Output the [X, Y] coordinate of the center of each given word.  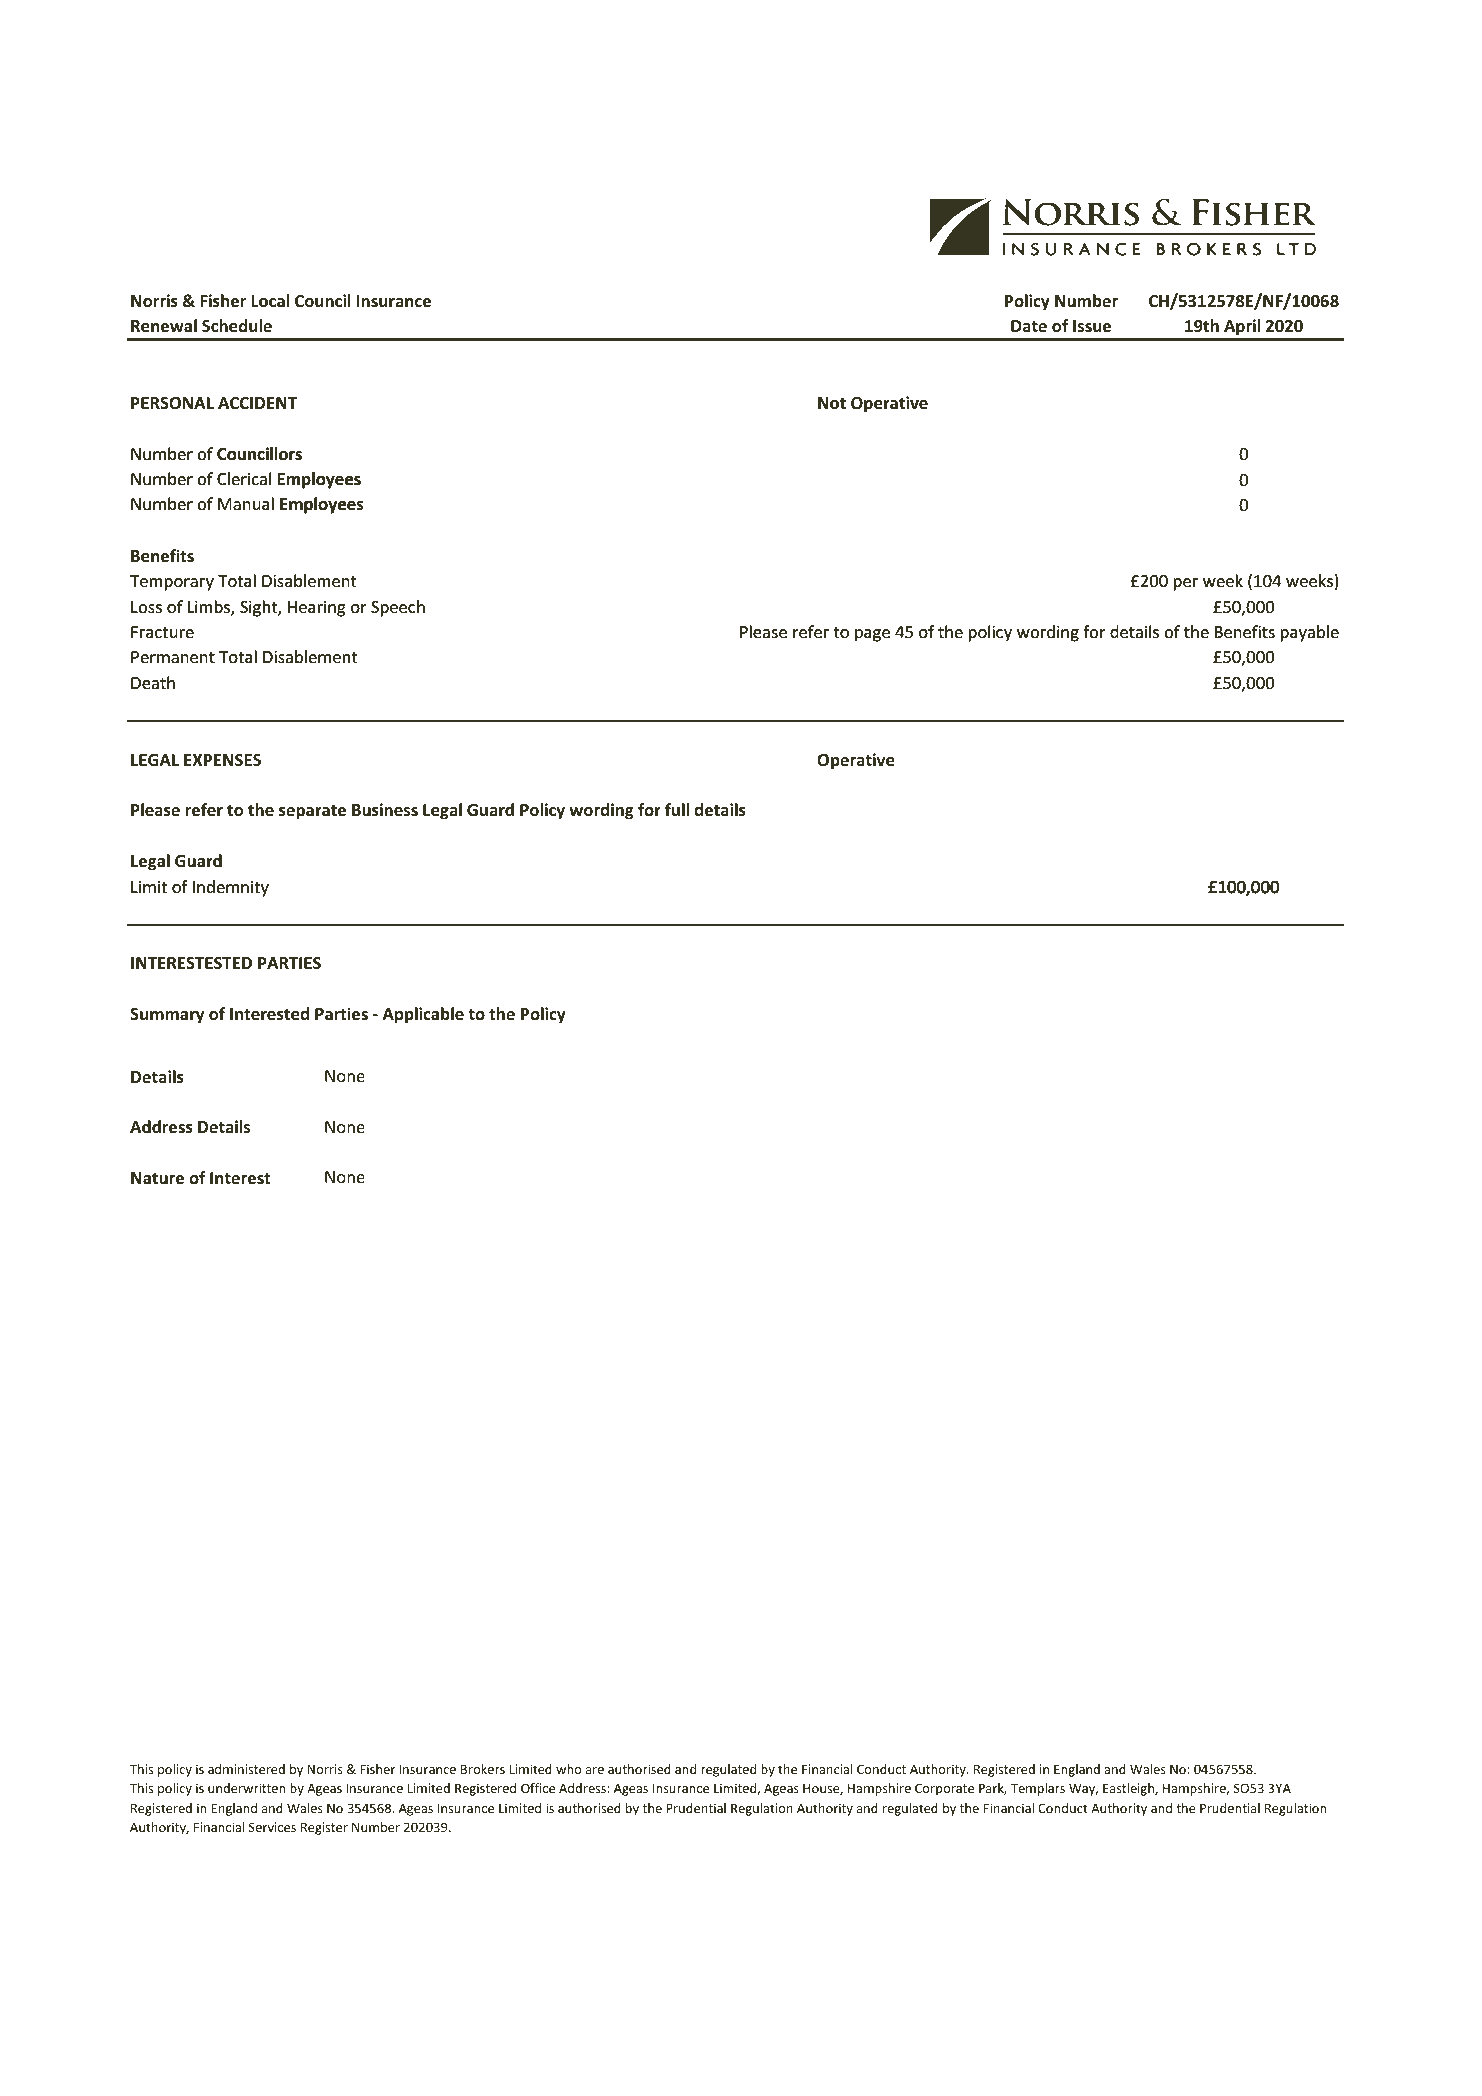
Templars [1038, 1789]
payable [1310, 633]
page [872, 635]
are [595, 1770]
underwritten [246, 1788]
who [568, 1769]
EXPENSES [222, 760]
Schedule [237, 326]
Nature [157, 1178]
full [677, 809]
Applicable [423, 1015]
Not [832, 403]
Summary [167, 1016]
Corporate [944, 1789]
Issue [1092, 326]
